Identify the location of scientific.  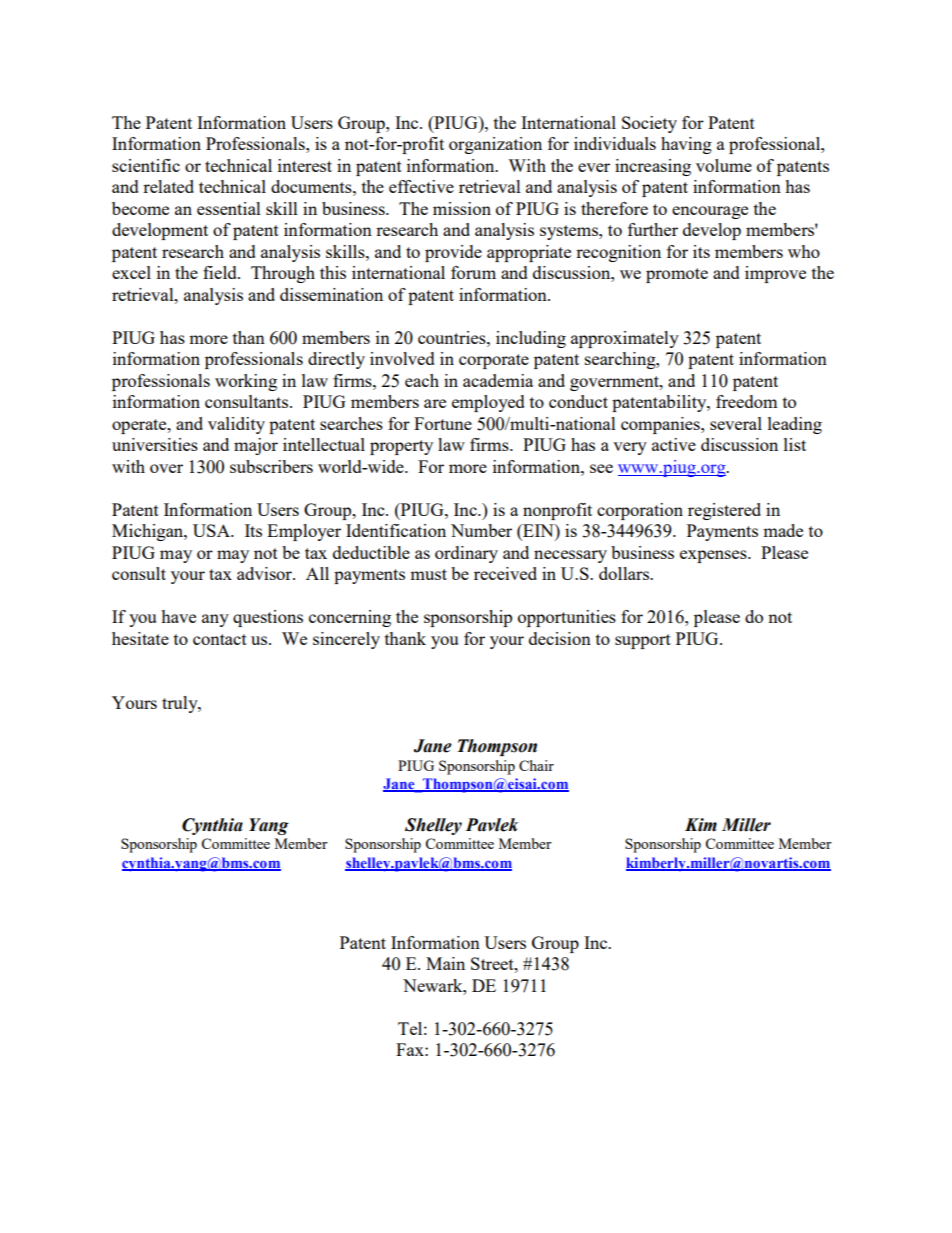
(146, 165).
